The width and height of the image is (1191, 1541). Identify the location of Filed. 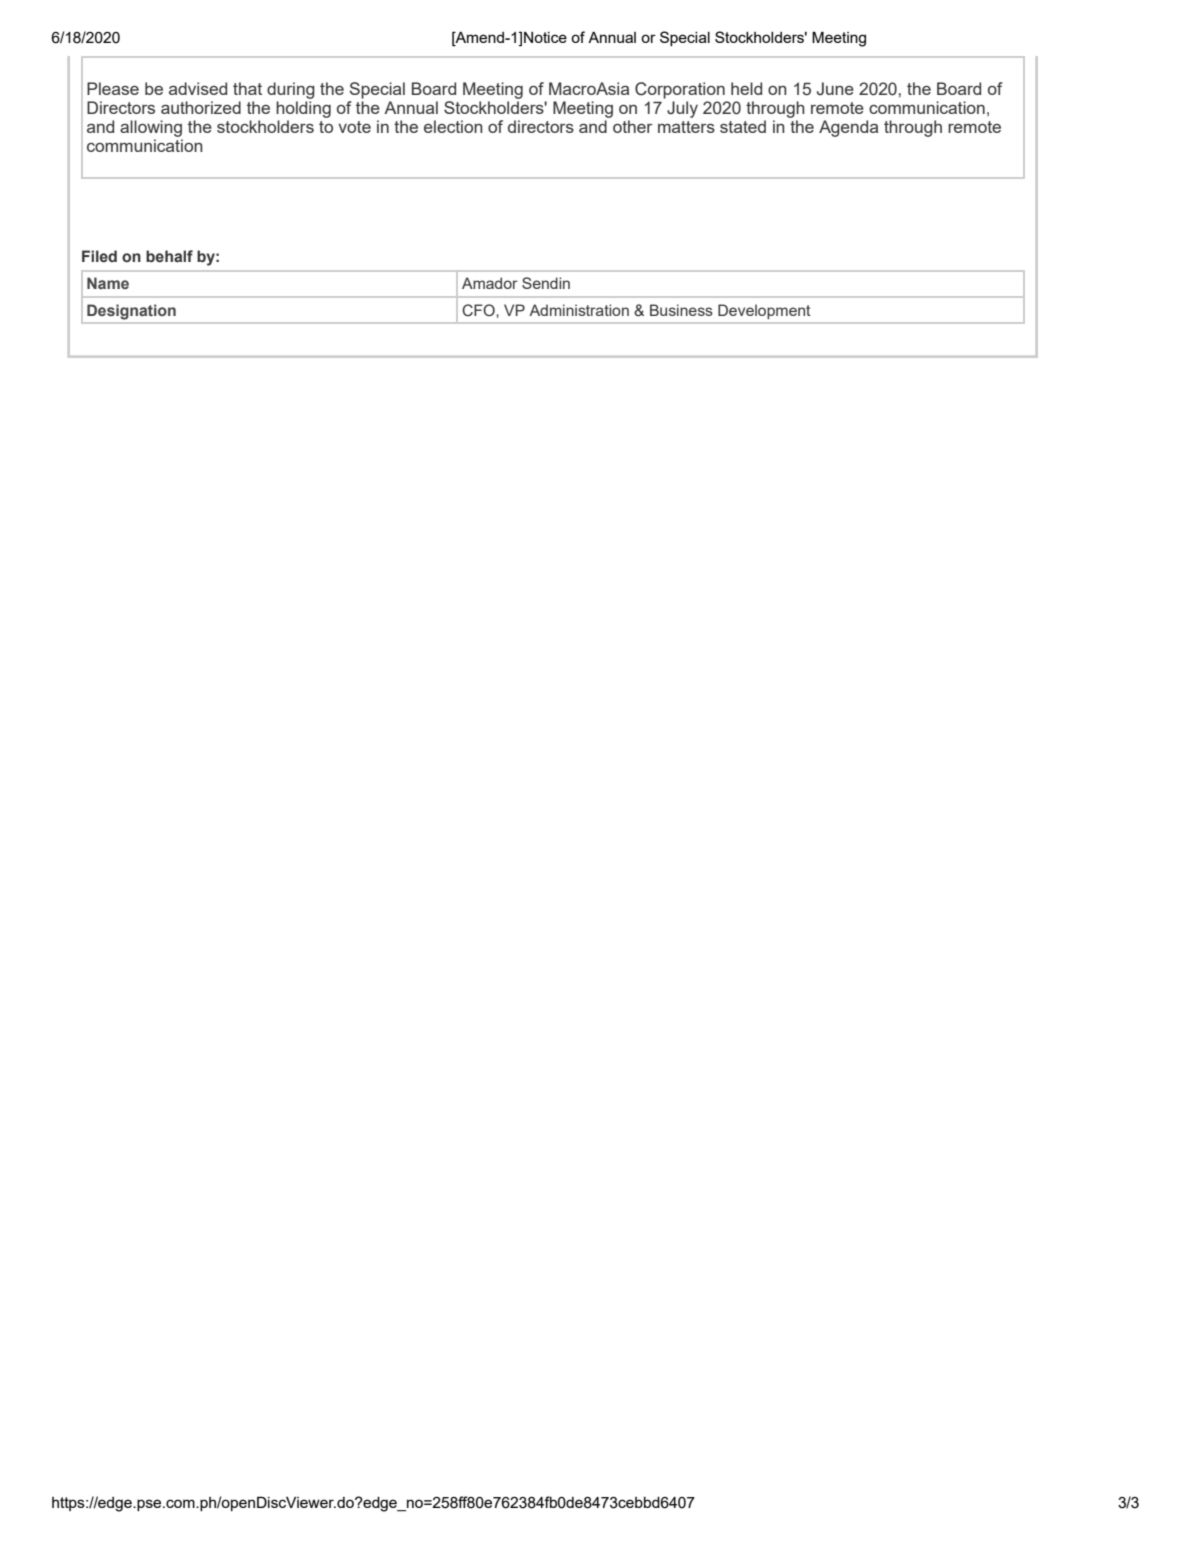
(99, 256).
